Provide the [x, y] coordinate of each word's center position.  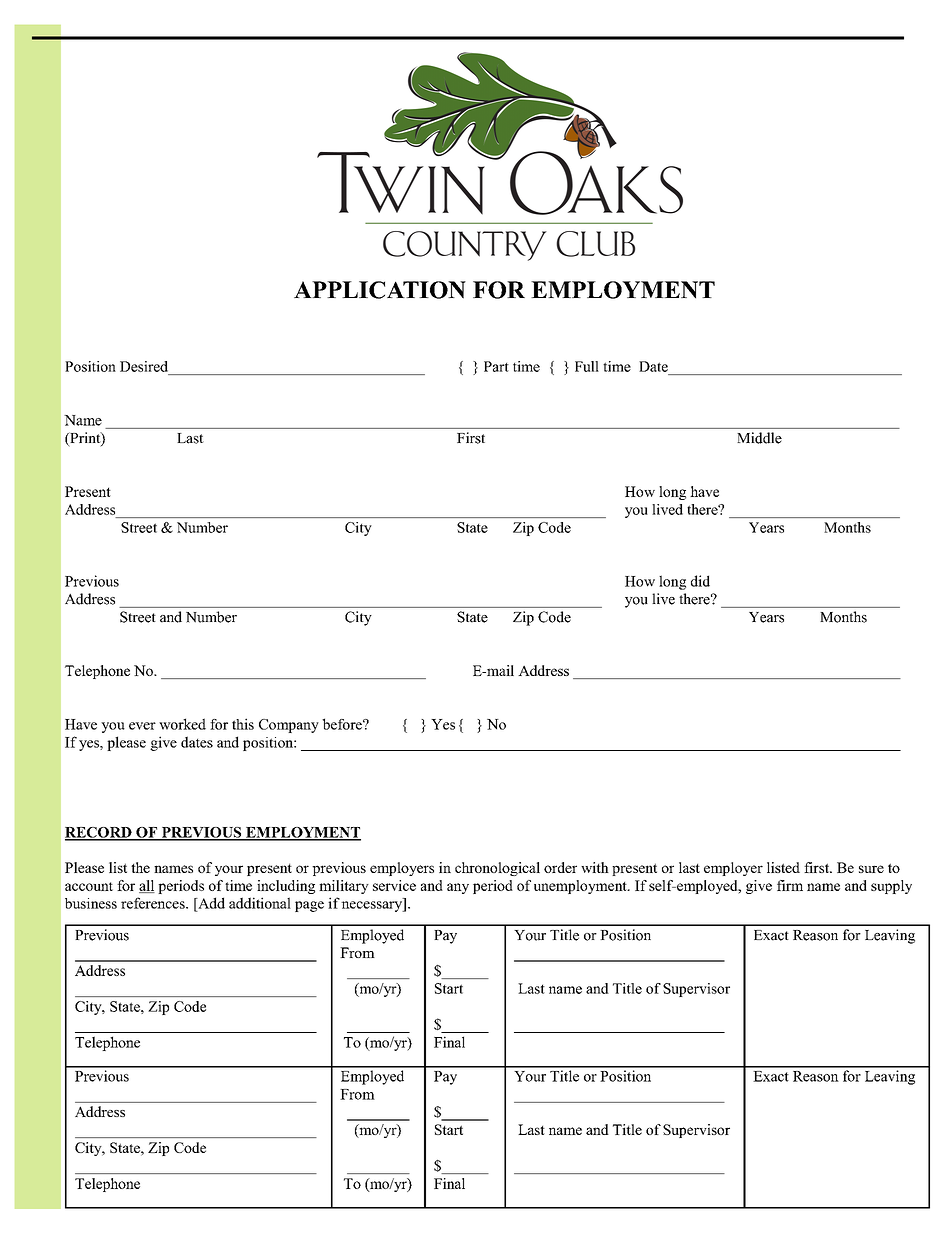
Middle [759, 438]
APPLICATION [380, 290]
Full [587, 366]
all [147, 886]
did [700, 581]
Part [496, 366]
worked [182, 724]
